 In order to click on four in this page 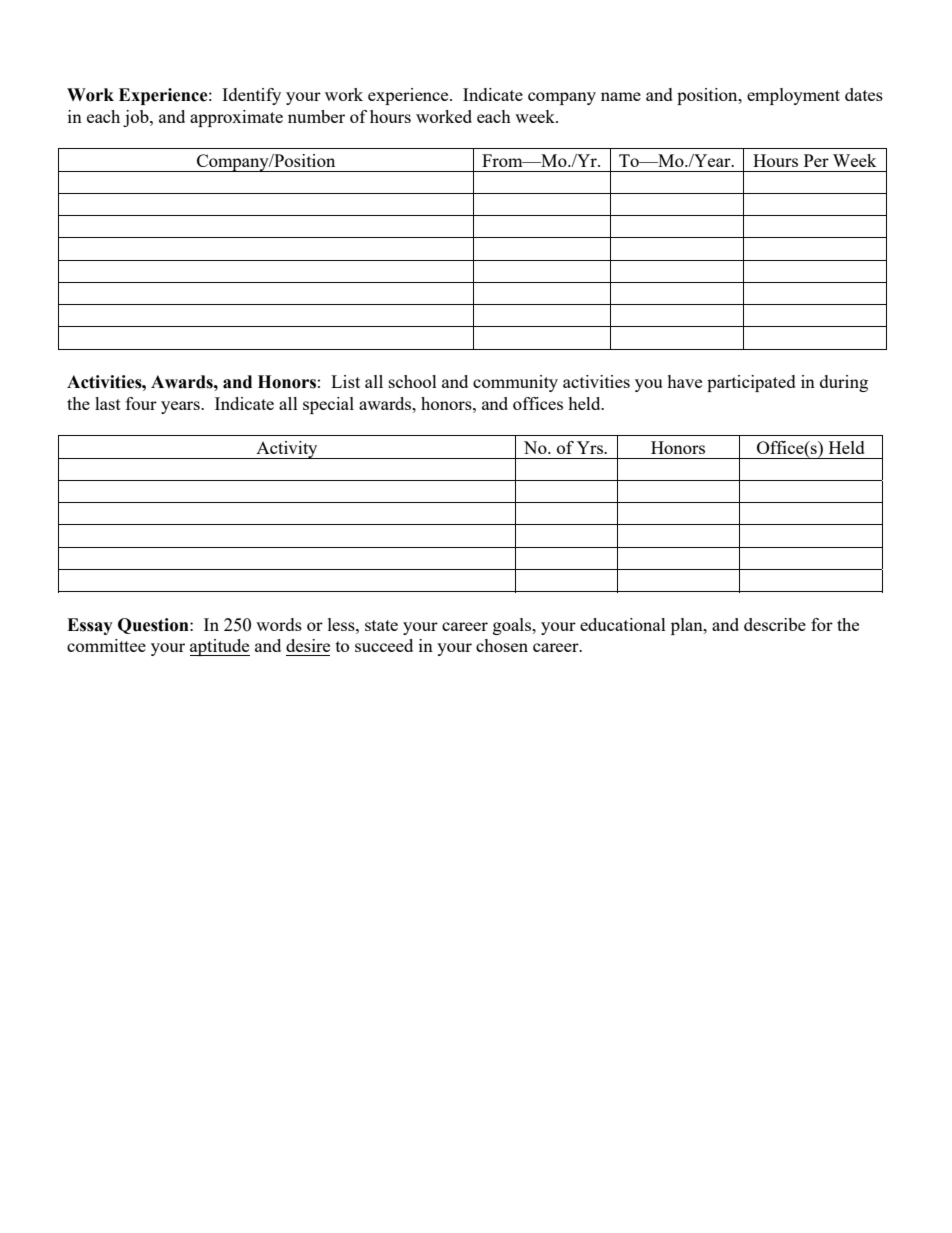, I will do `click(141, 403)`.
